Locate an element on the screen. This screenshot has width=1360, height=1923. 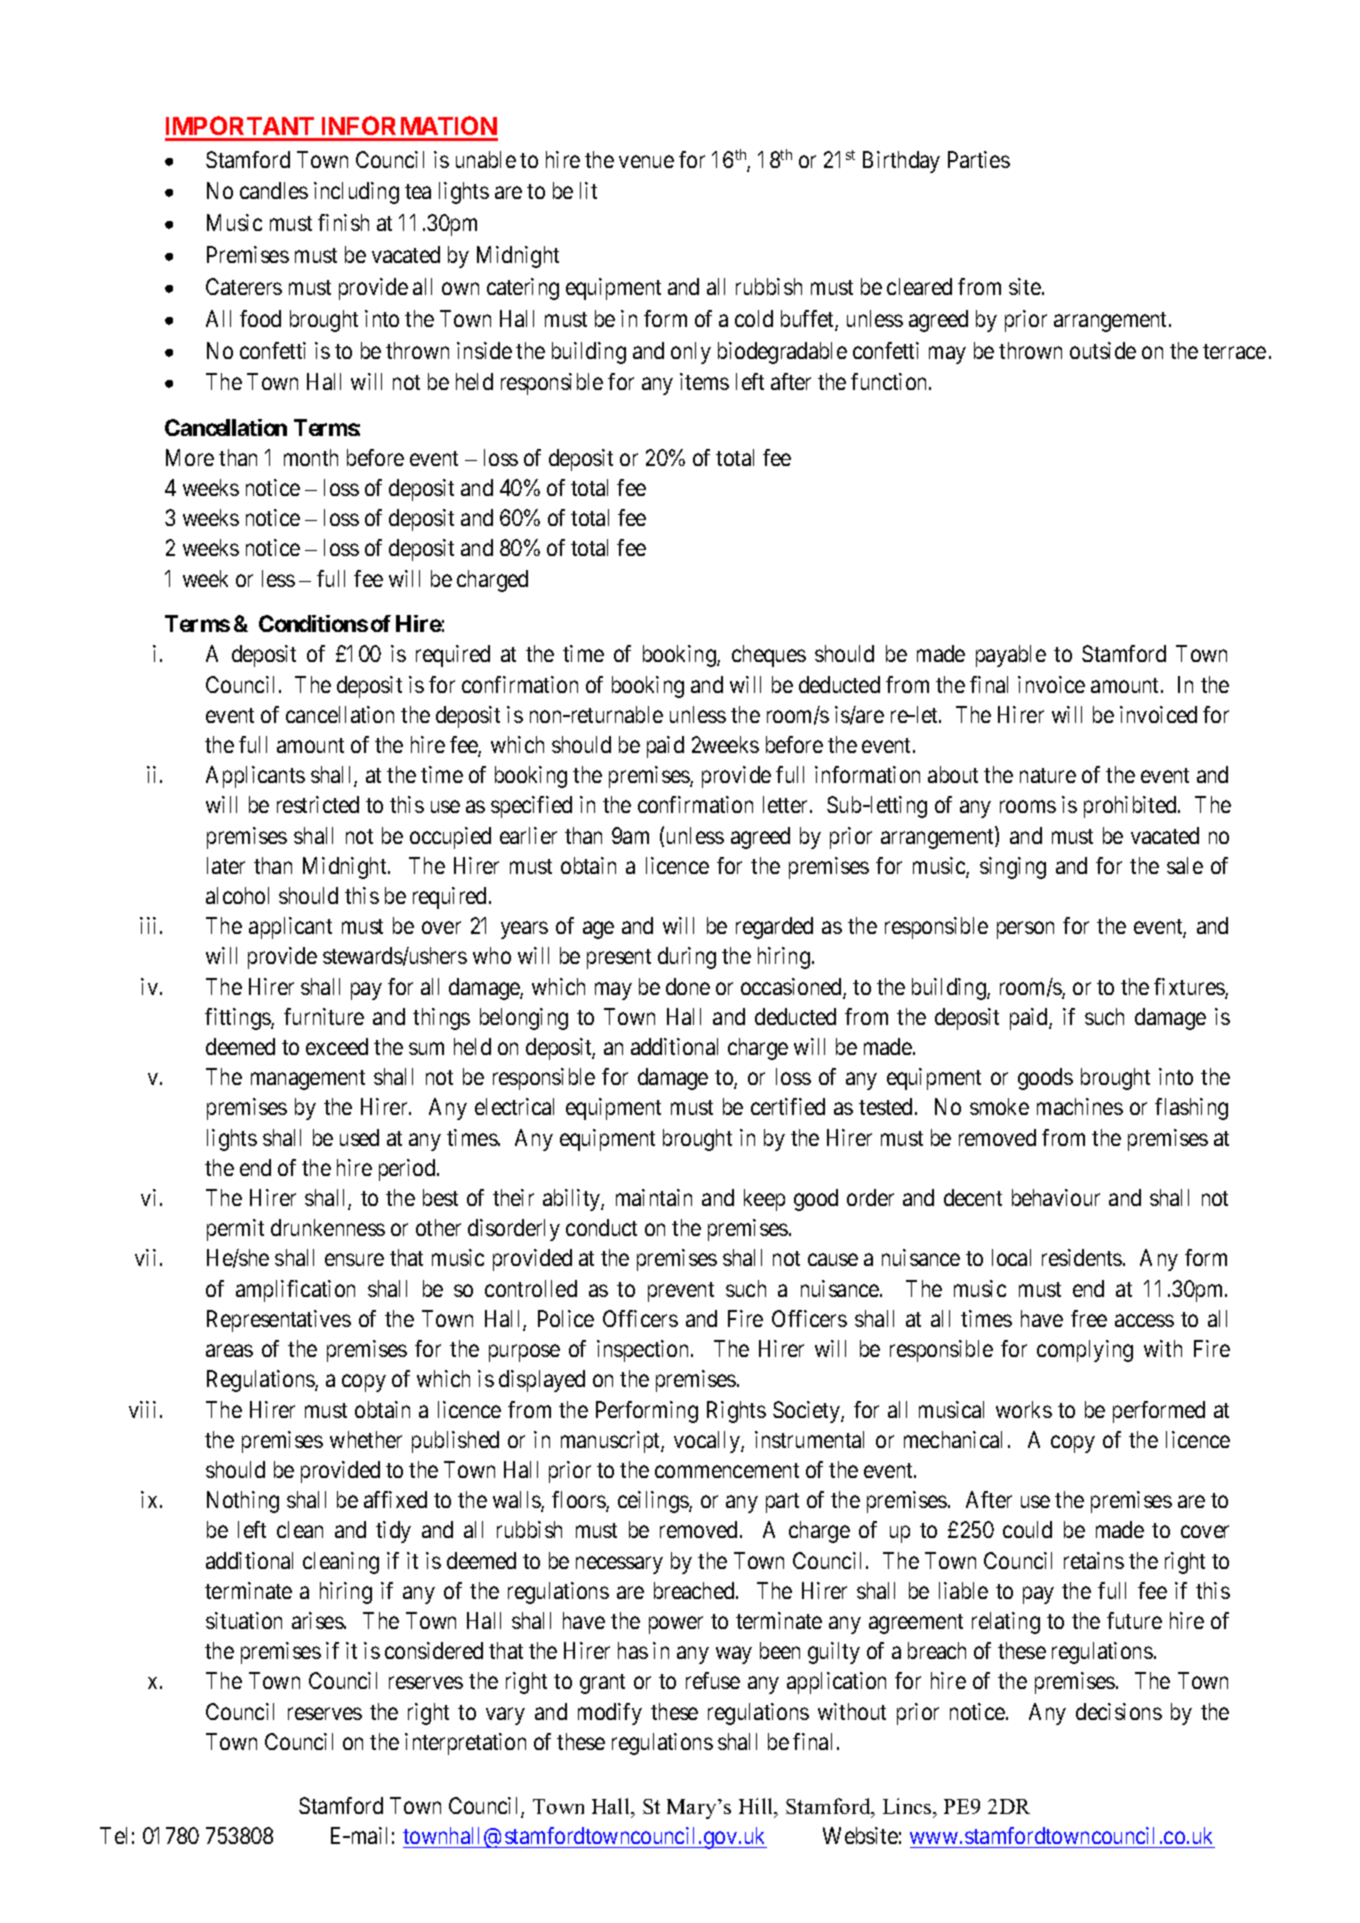
venue is located at coordinates (646, 161).
